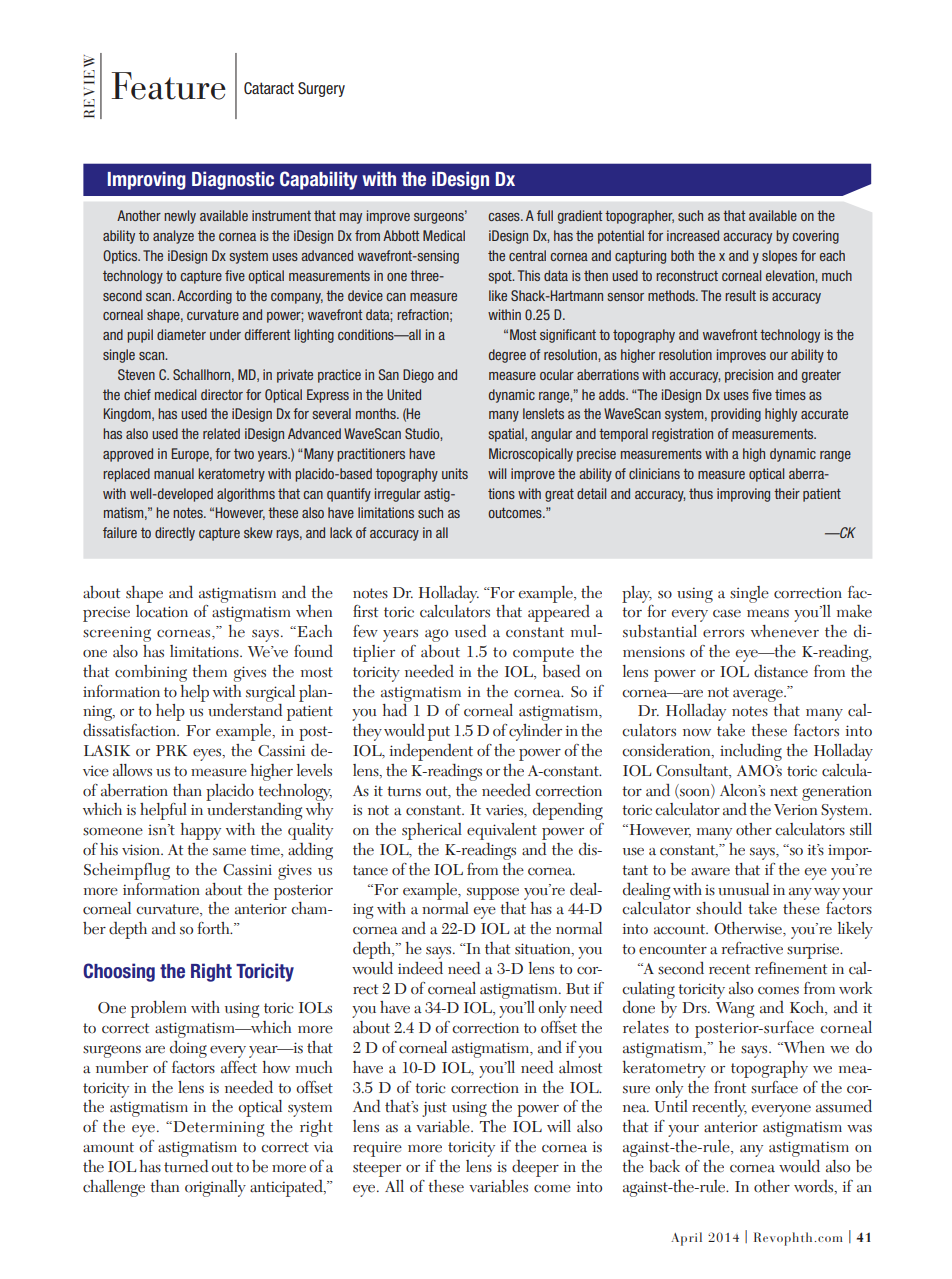 The width and height of the page is (952, 1279). Describe the element at coordinates (214, 928) in the page. I see `forth` at that location.
